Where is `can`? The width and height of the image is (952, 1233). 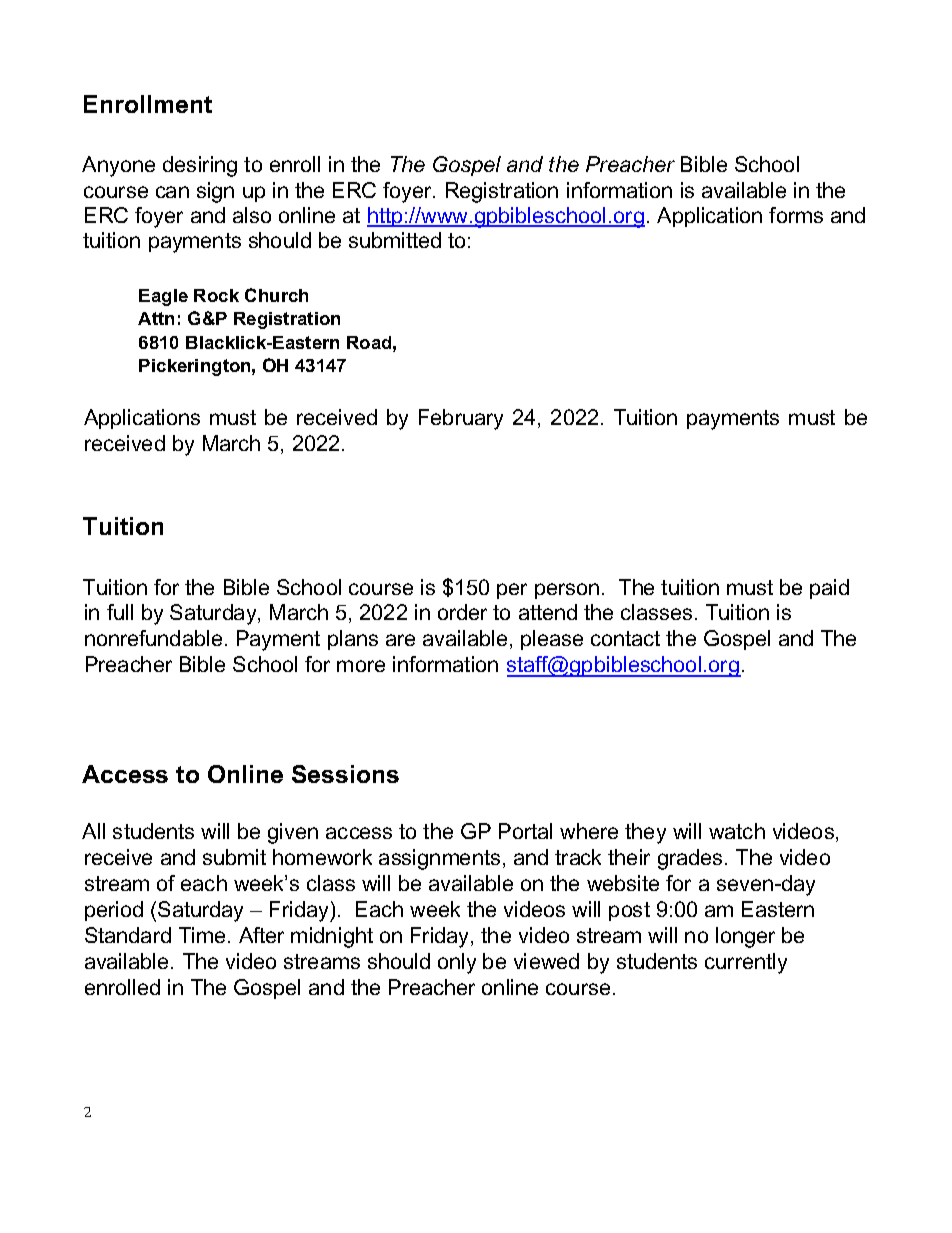 can is located at coordinates (172, 192).
